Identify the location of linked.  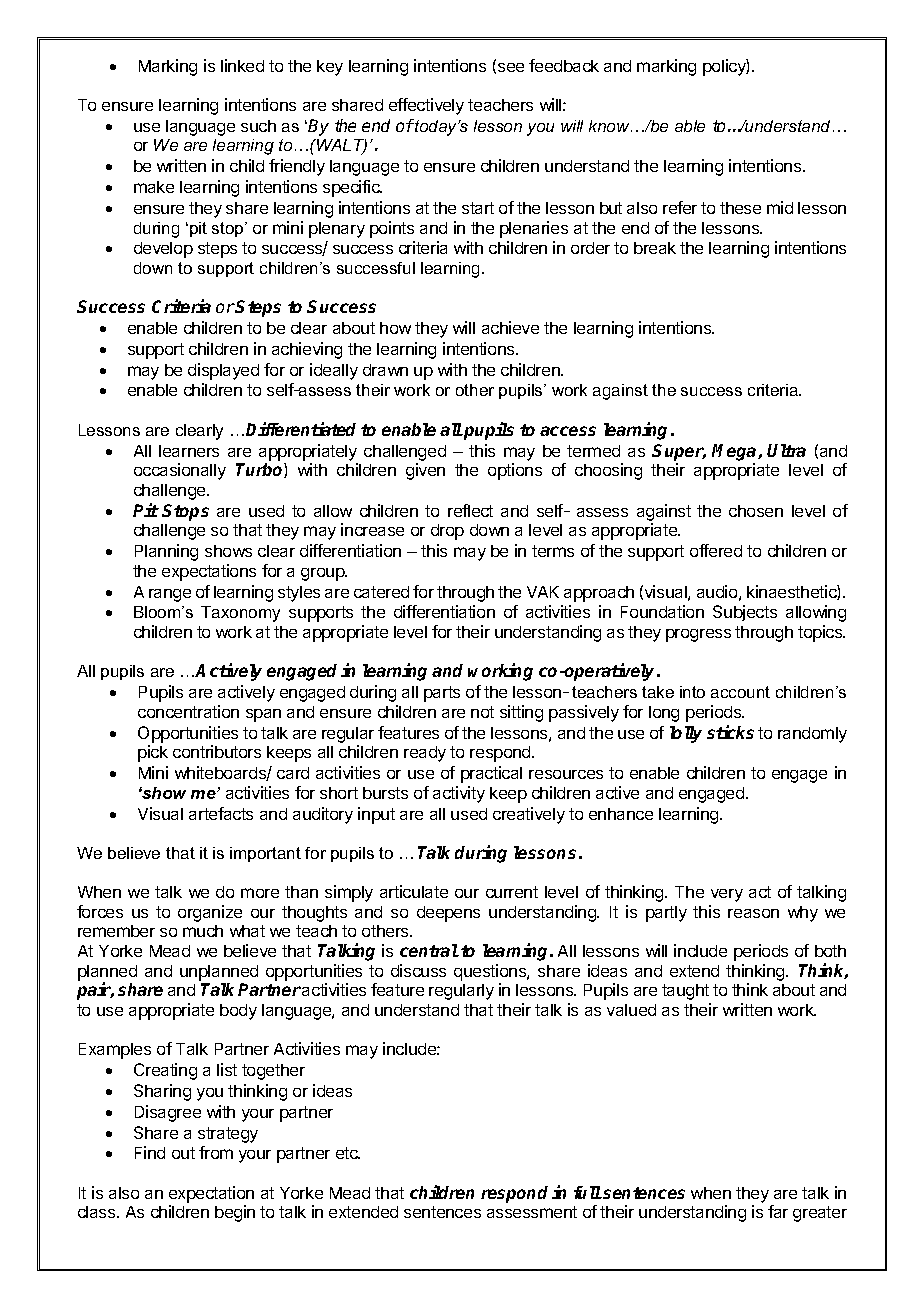
(242, 65).
